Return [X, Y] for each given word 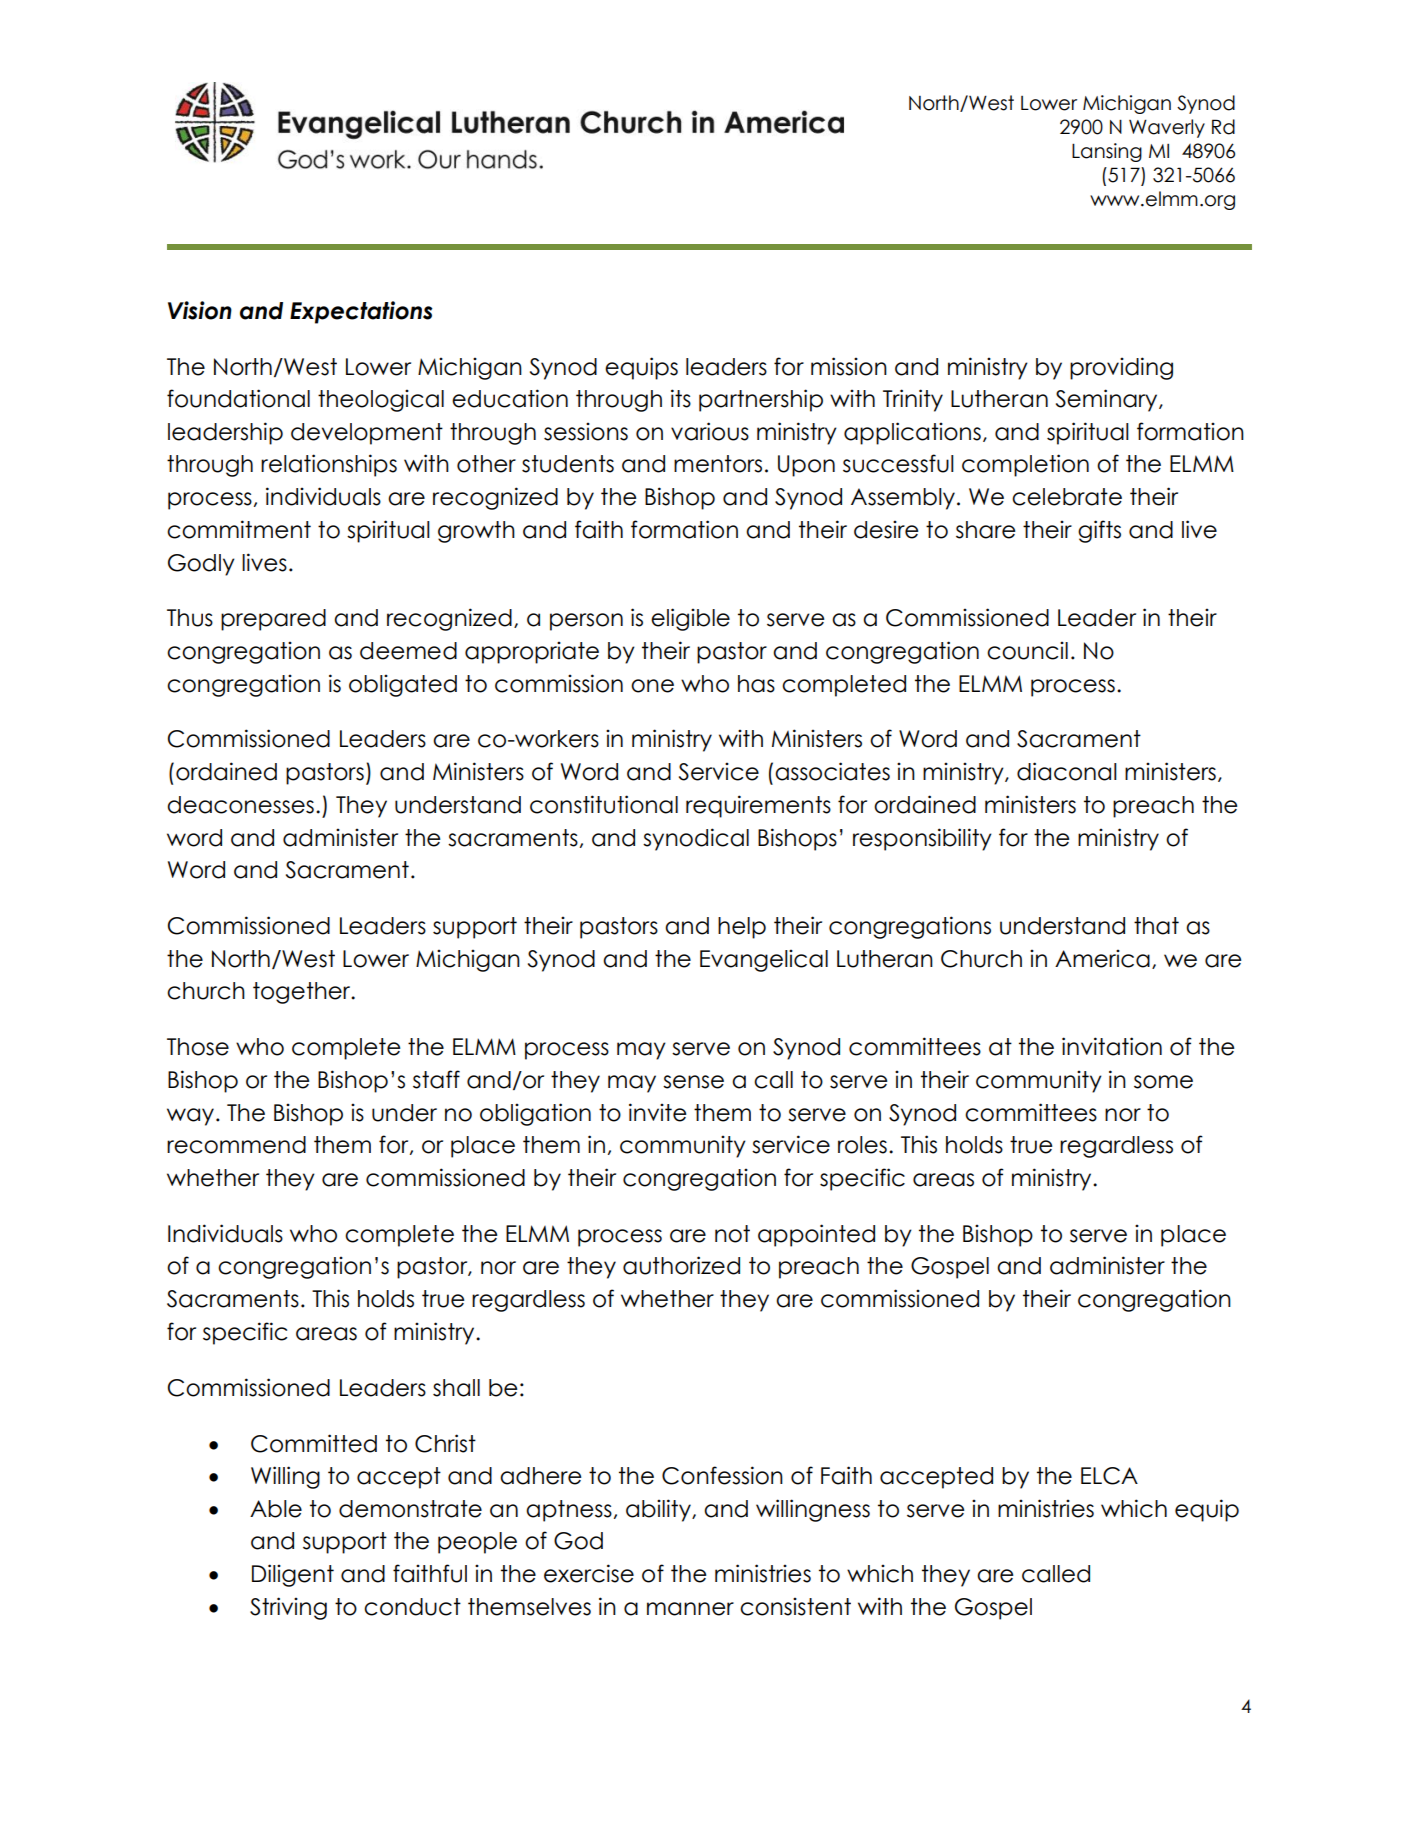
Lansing [1107, 152]
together [303, 993]
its [681, 398]
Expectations [361, 312]
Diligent [293, 1575]
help [742, 928]
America [1102, 958]
